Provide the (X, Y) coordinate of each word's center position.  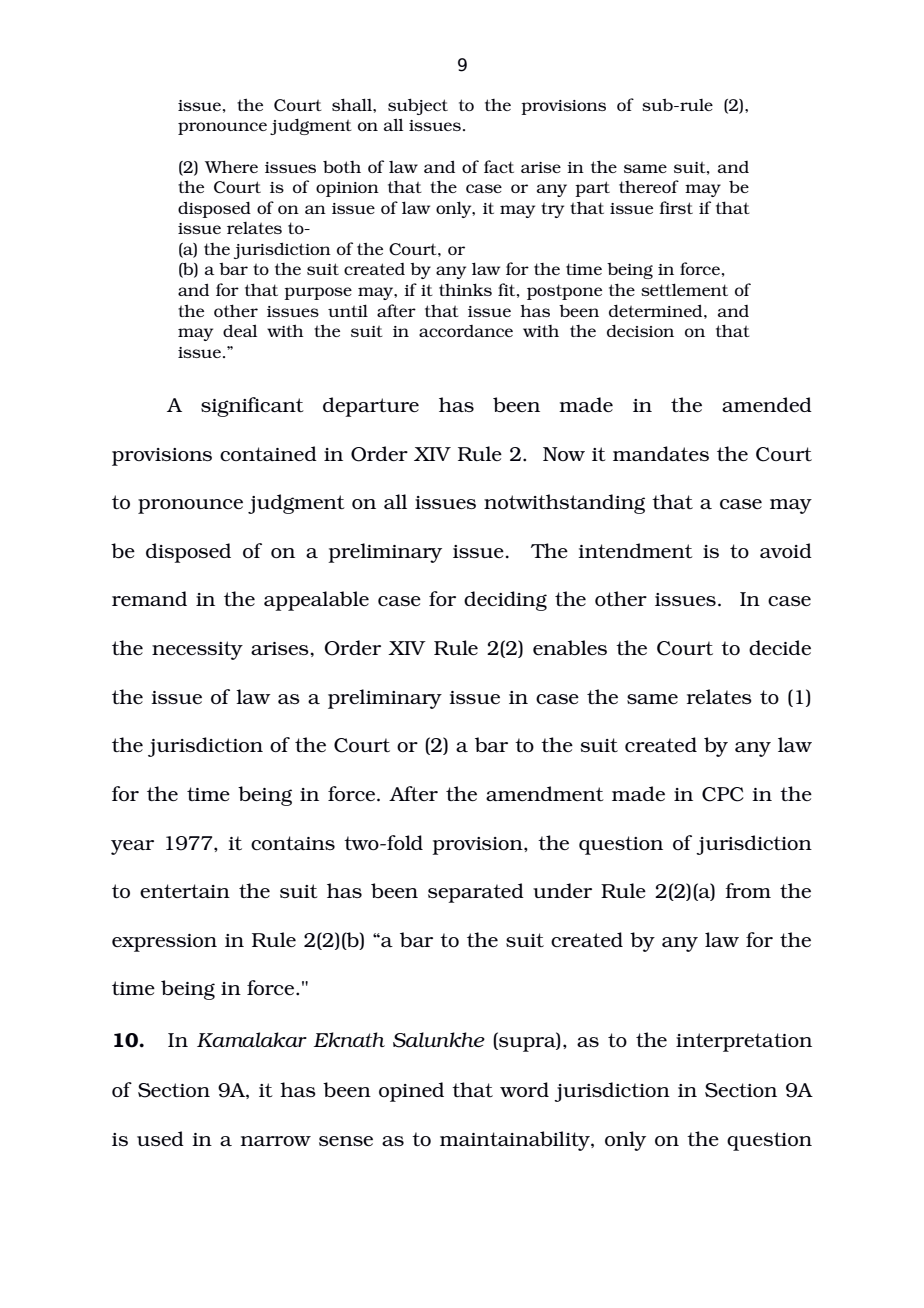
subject (418, 106)
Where (231, 166)
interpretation (744, 1042)
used (160, 1138)
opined (411, 1092)
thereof (649, 186)
